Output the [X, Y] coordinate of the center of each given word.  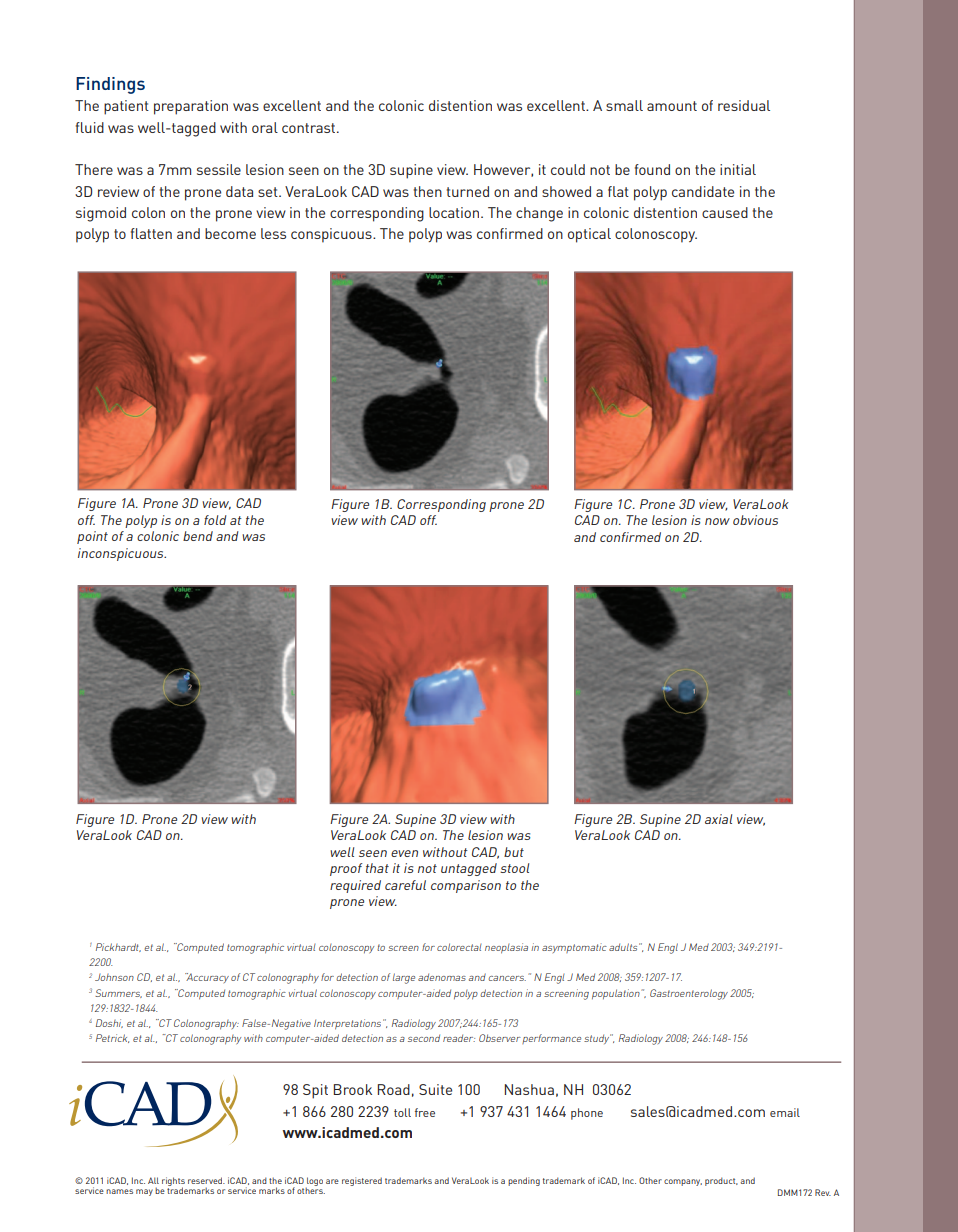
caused [725, 212]
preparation [191, 107]
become [230, 233]
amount [672, 106]
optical [589, 235]
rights [173, 1182]
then [428, 191]
